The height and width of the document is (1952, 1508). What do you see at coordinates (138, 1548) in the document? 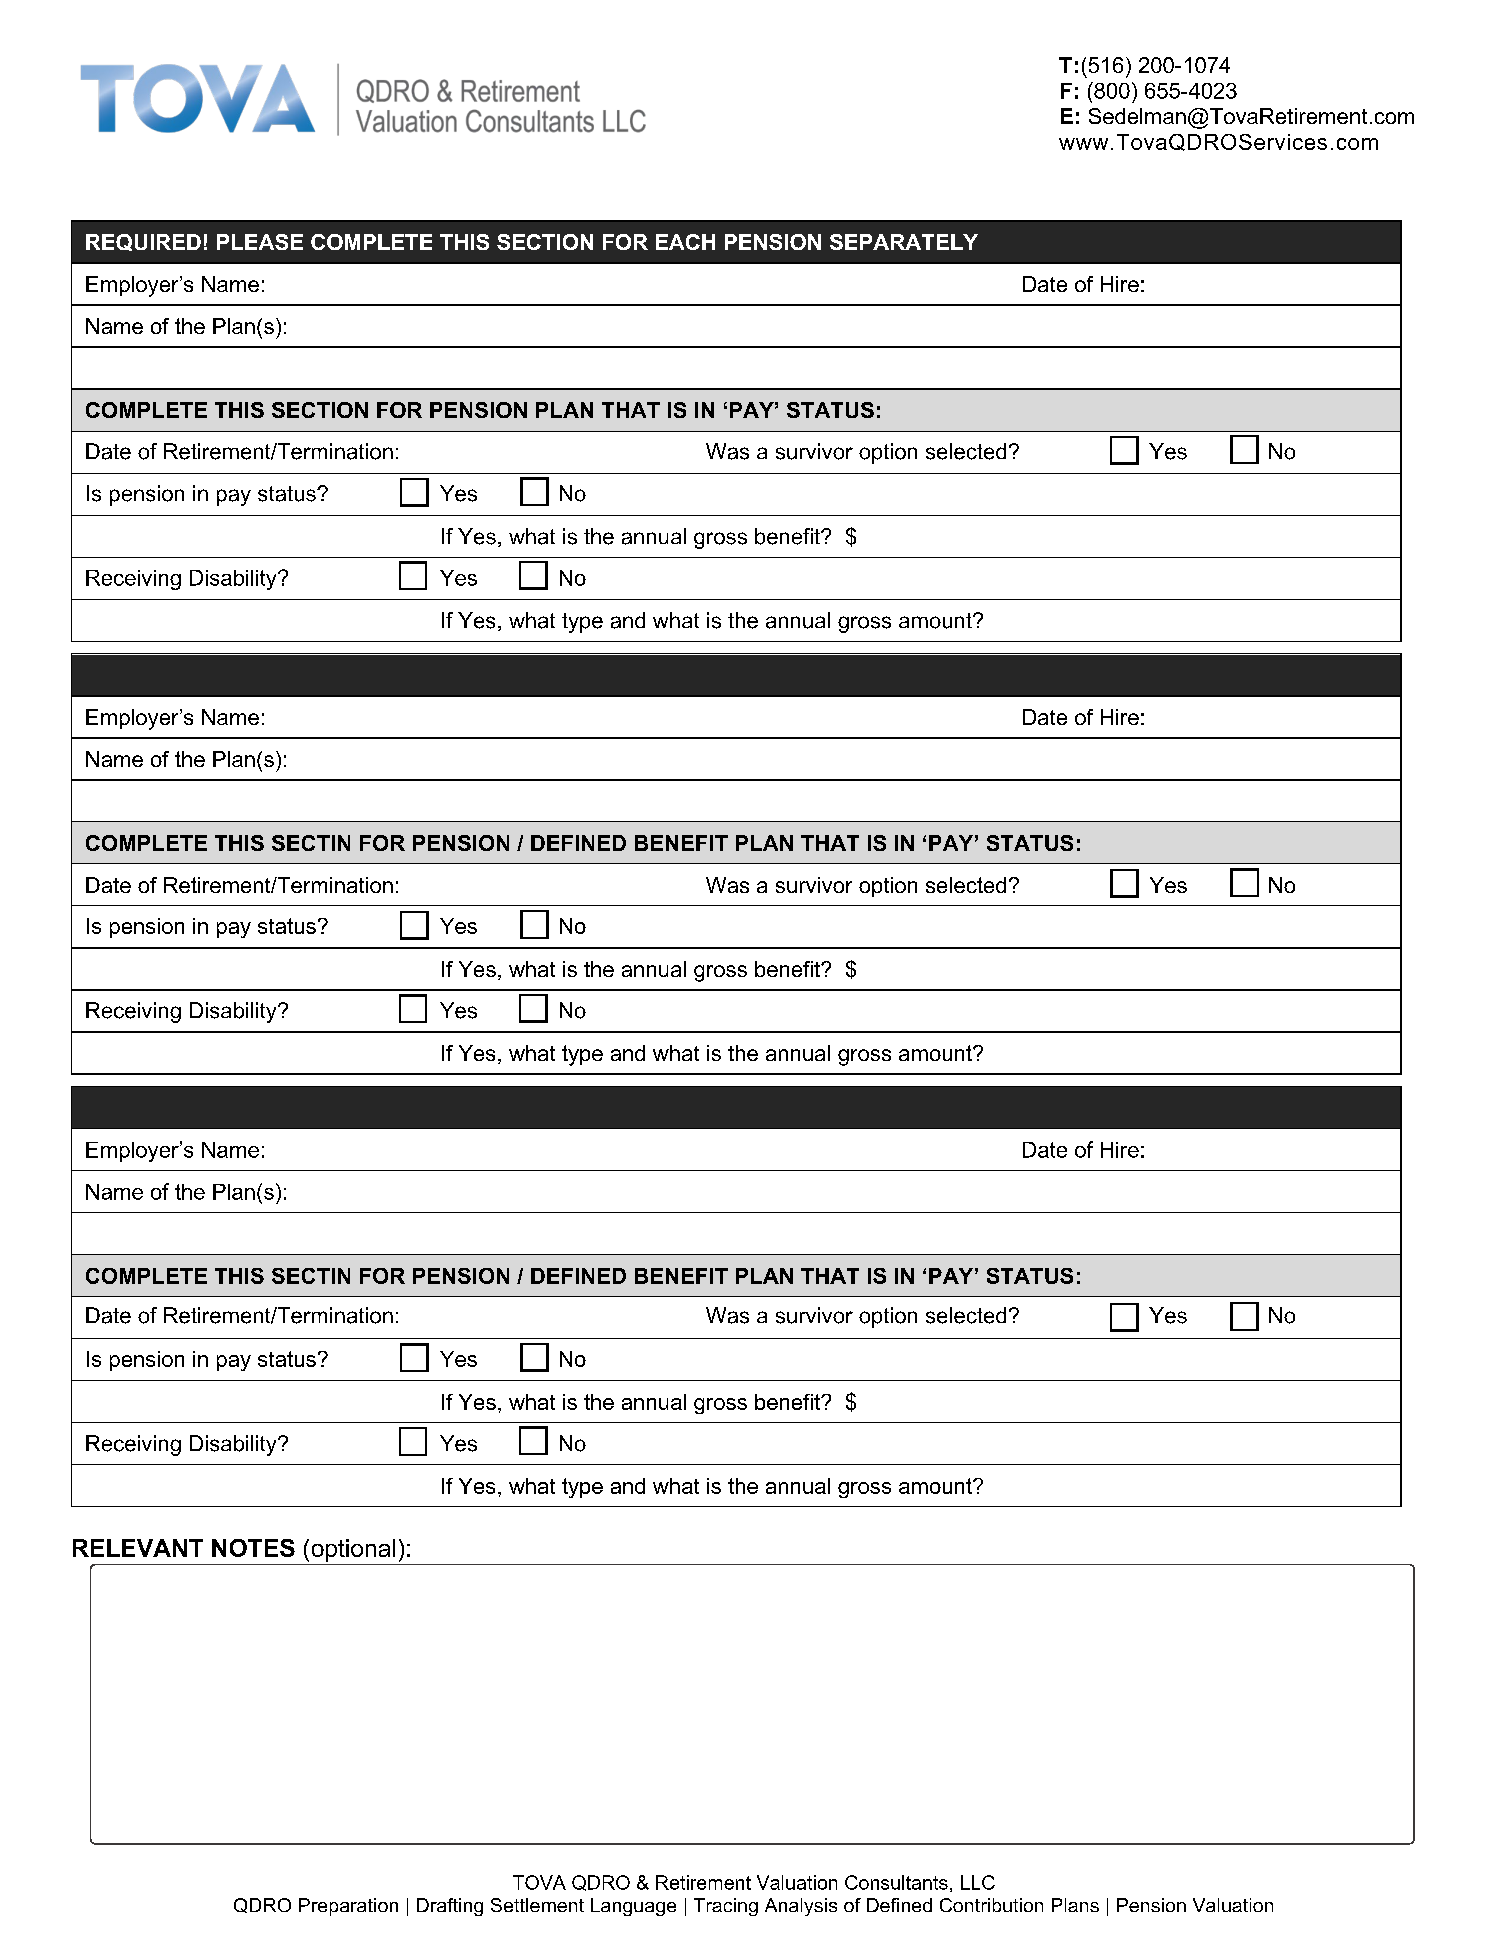
I see `RELEVANT` at bounding box center [138, 1548].
